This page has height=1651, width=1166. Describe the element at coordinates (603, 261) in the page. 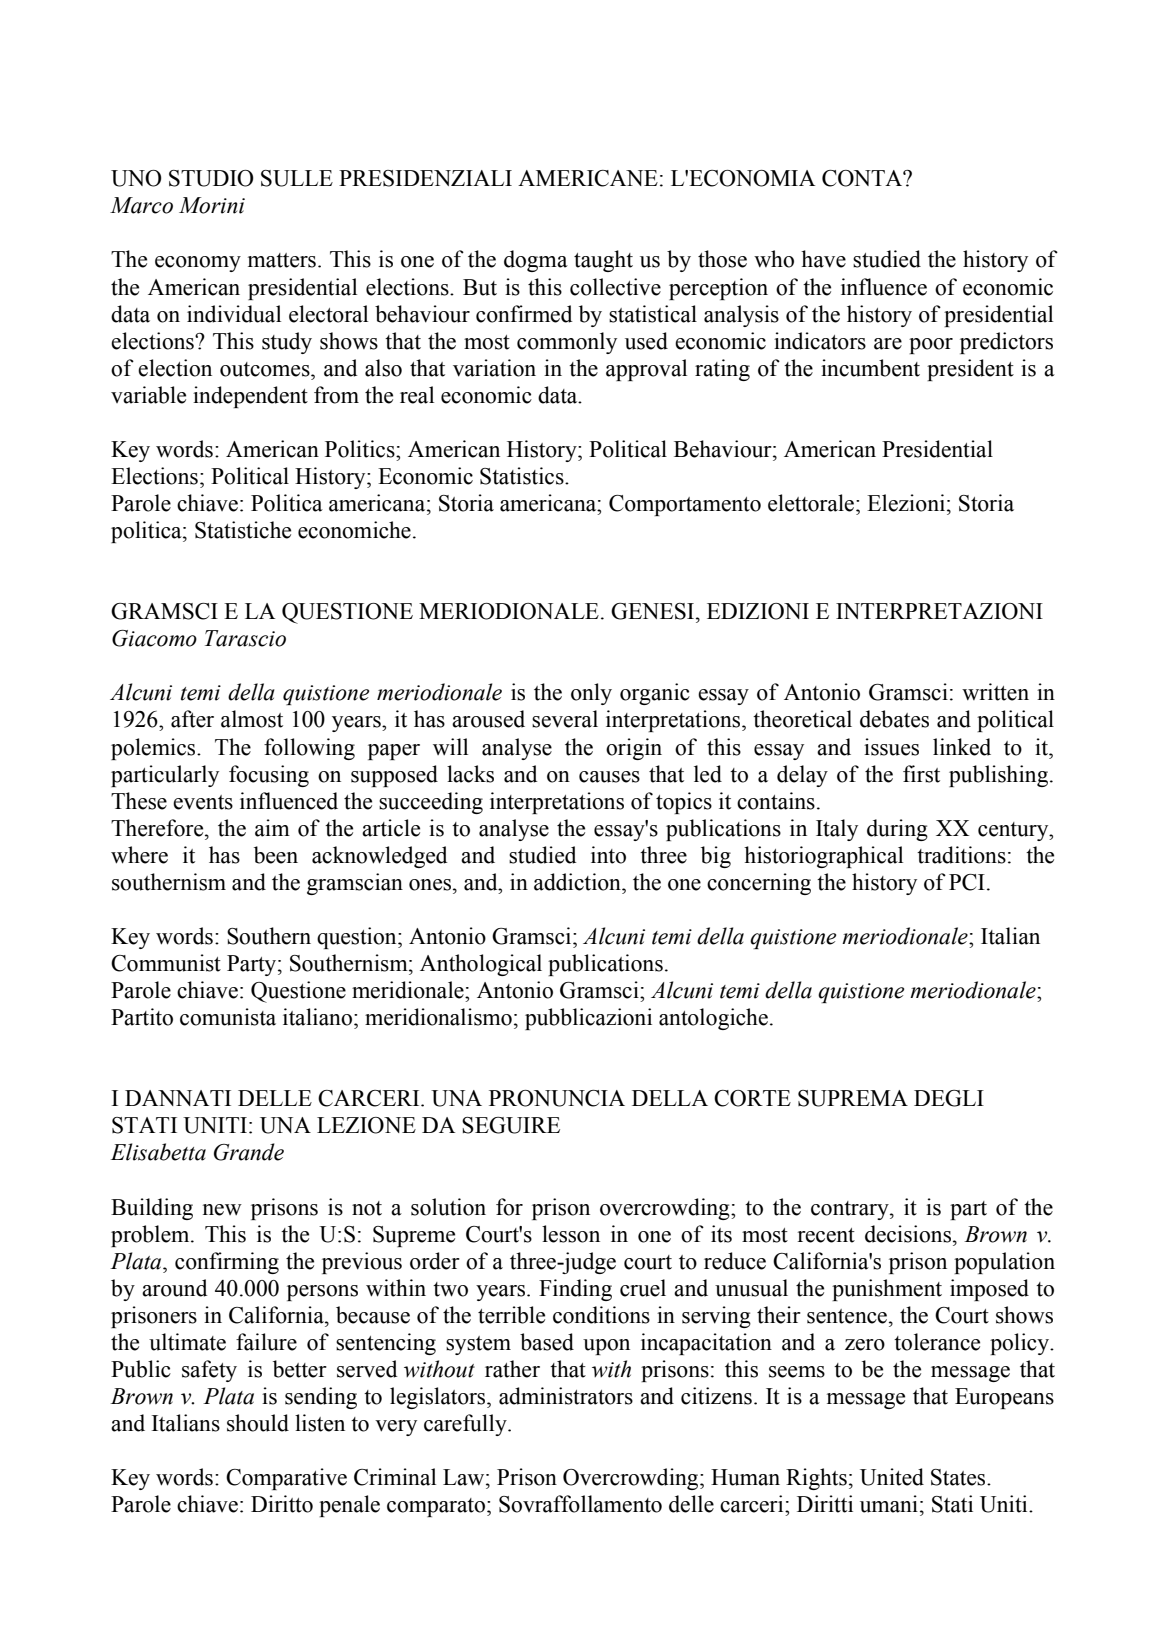

I see `taught` at that location.
